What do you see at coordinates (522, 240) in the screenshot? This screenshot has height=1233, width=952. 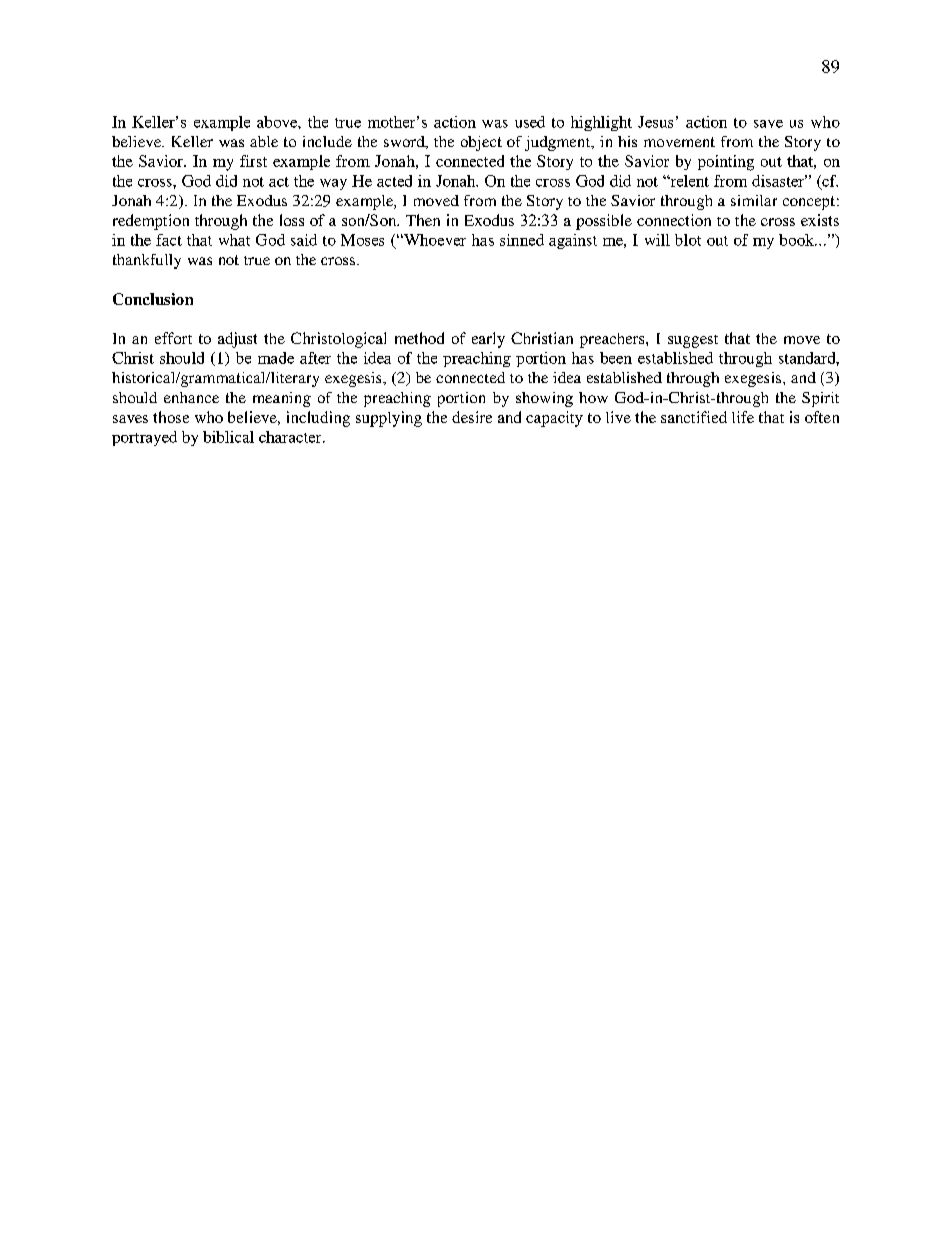 I see `sinned` at bounding box center [522, 240].
